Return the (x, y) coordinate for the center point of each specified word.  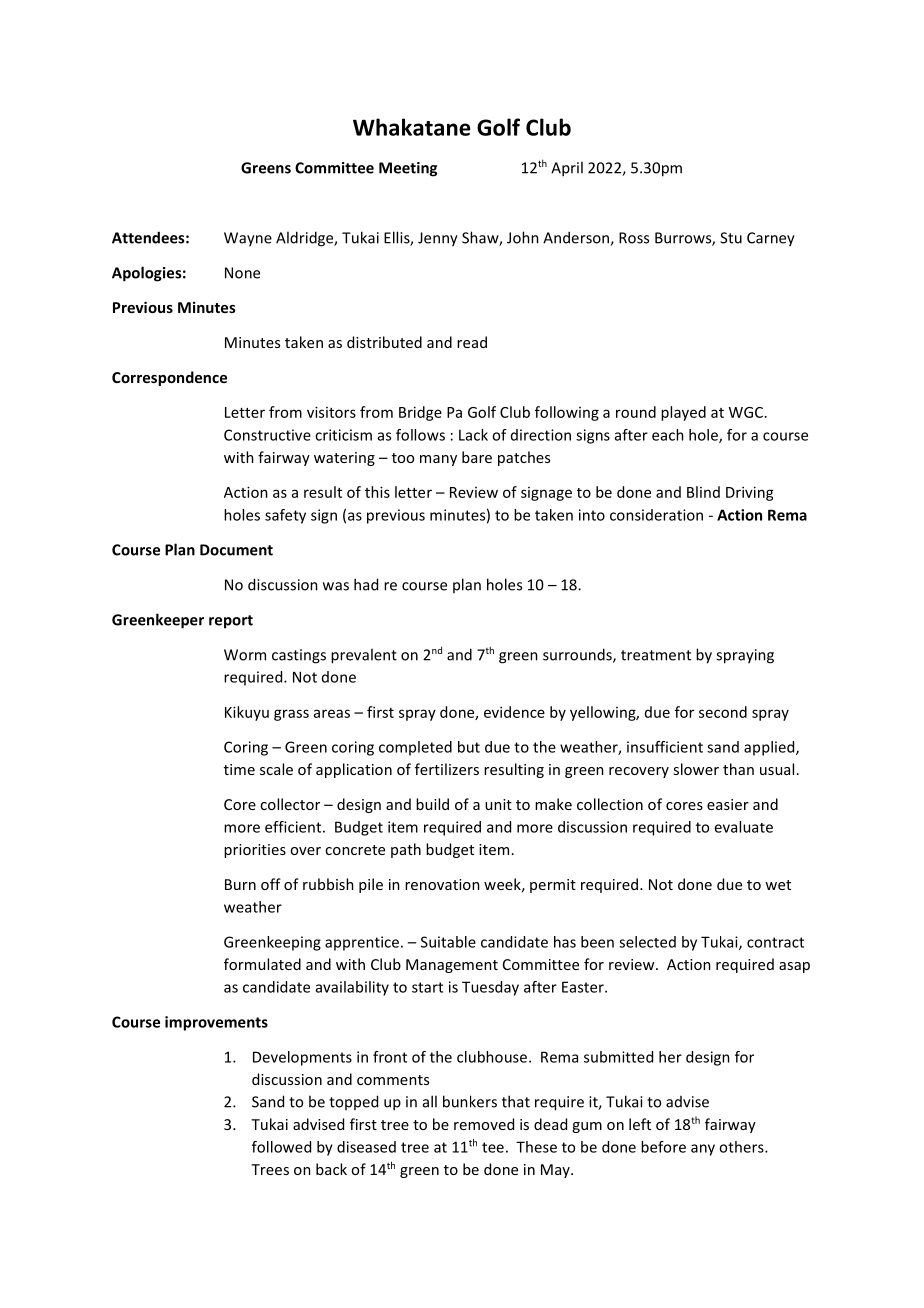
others (742, 1147)
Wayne (248, 239)
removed (484, 1124)
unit (498, 804)
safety (285, 516)
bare (477, 457)
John (523, 237)
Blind (703, 492)
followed (281, 1147)
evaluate (743, 827)
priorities (255, 851)
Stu (731, 238)
